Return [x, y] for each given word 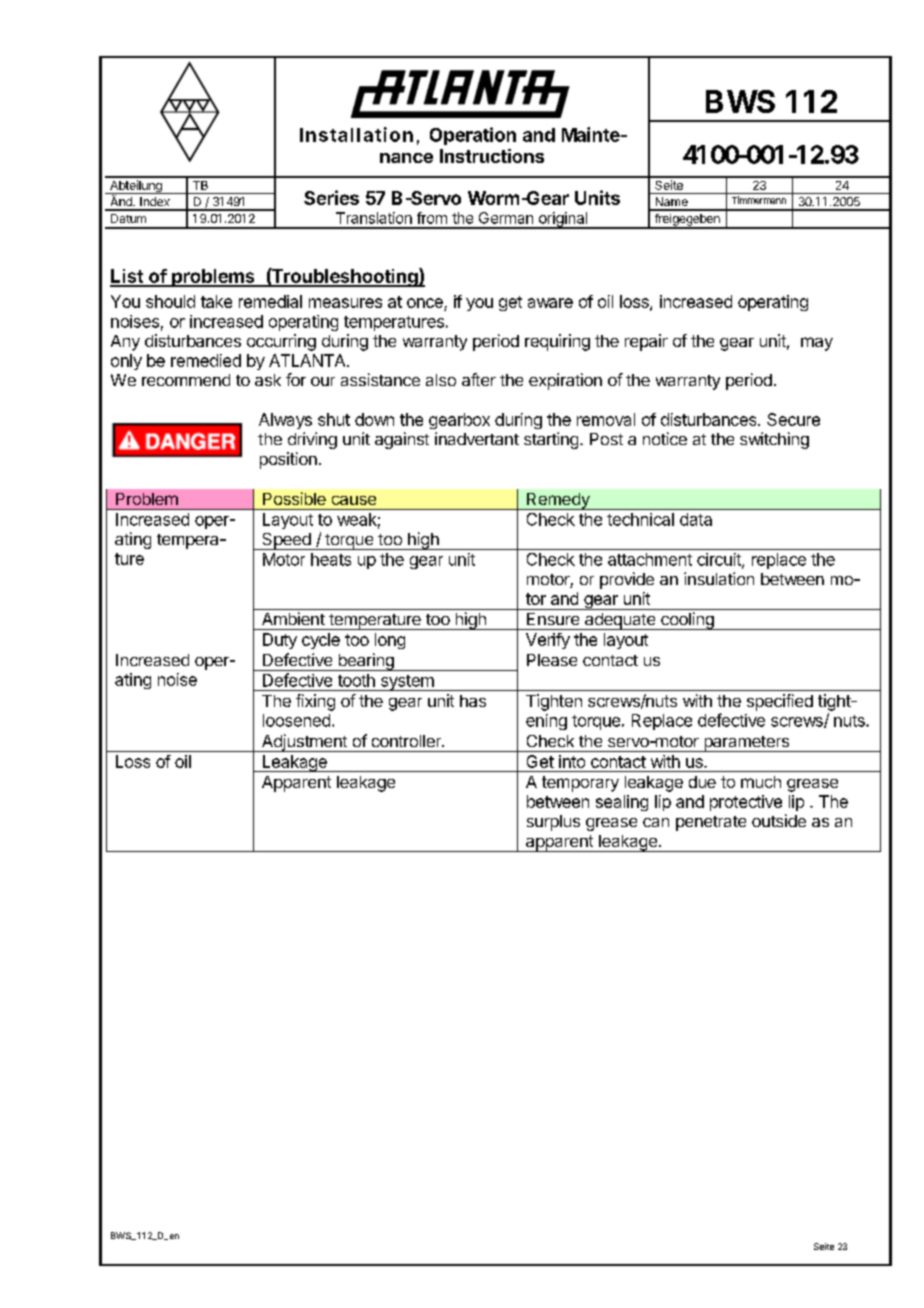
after [479, 379]
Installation [356, 134]
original [563, 220]
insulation [719, 578]
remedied [206, 360]
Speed [286, 541]
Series [331, 197]
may [817, 344]
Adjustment [304, 743]
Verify [548, 641]
